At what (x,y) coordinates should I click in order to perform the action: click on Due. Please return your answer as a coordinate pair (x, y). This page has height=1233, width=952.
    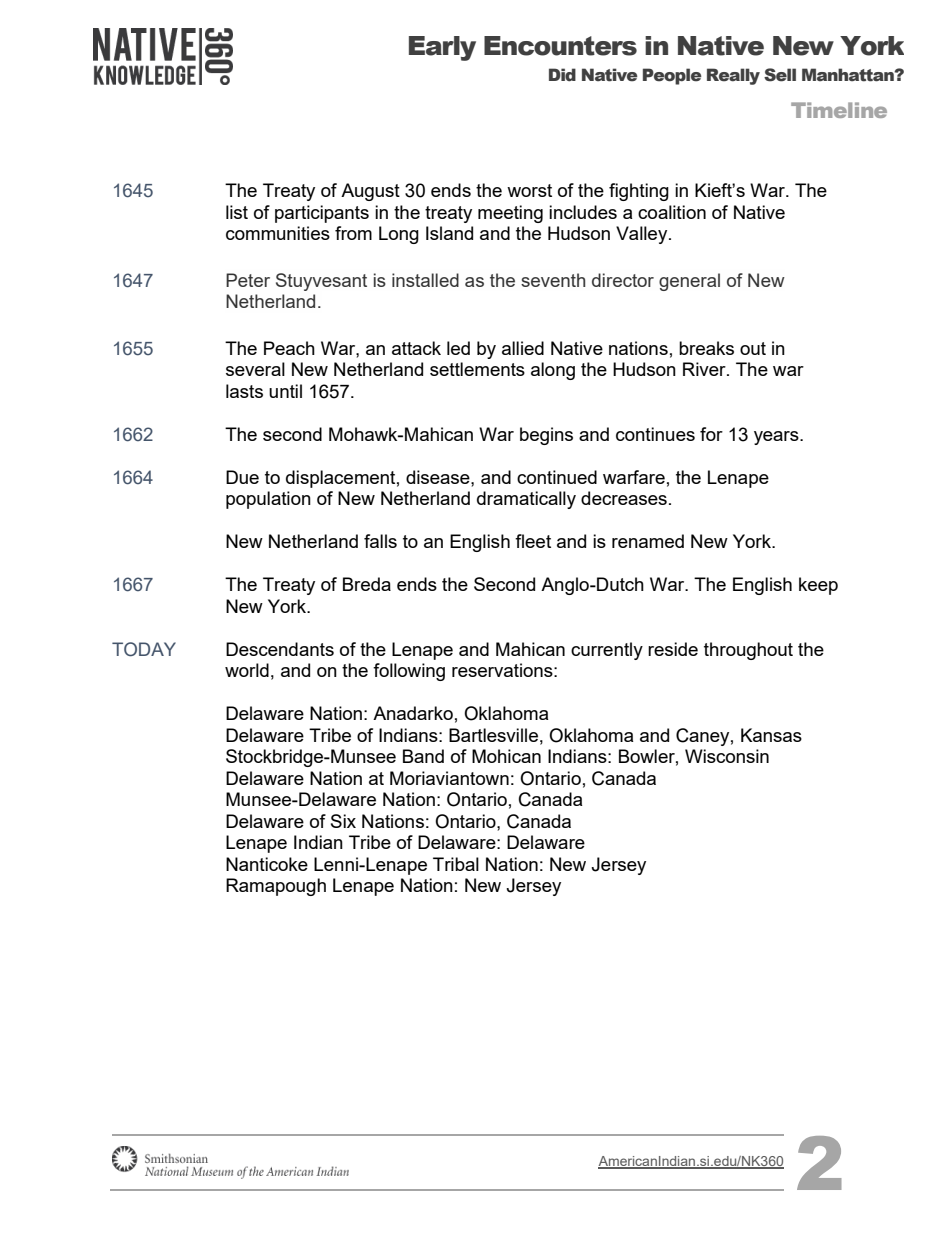
    Looking at the image, I should click on (242, 477).
